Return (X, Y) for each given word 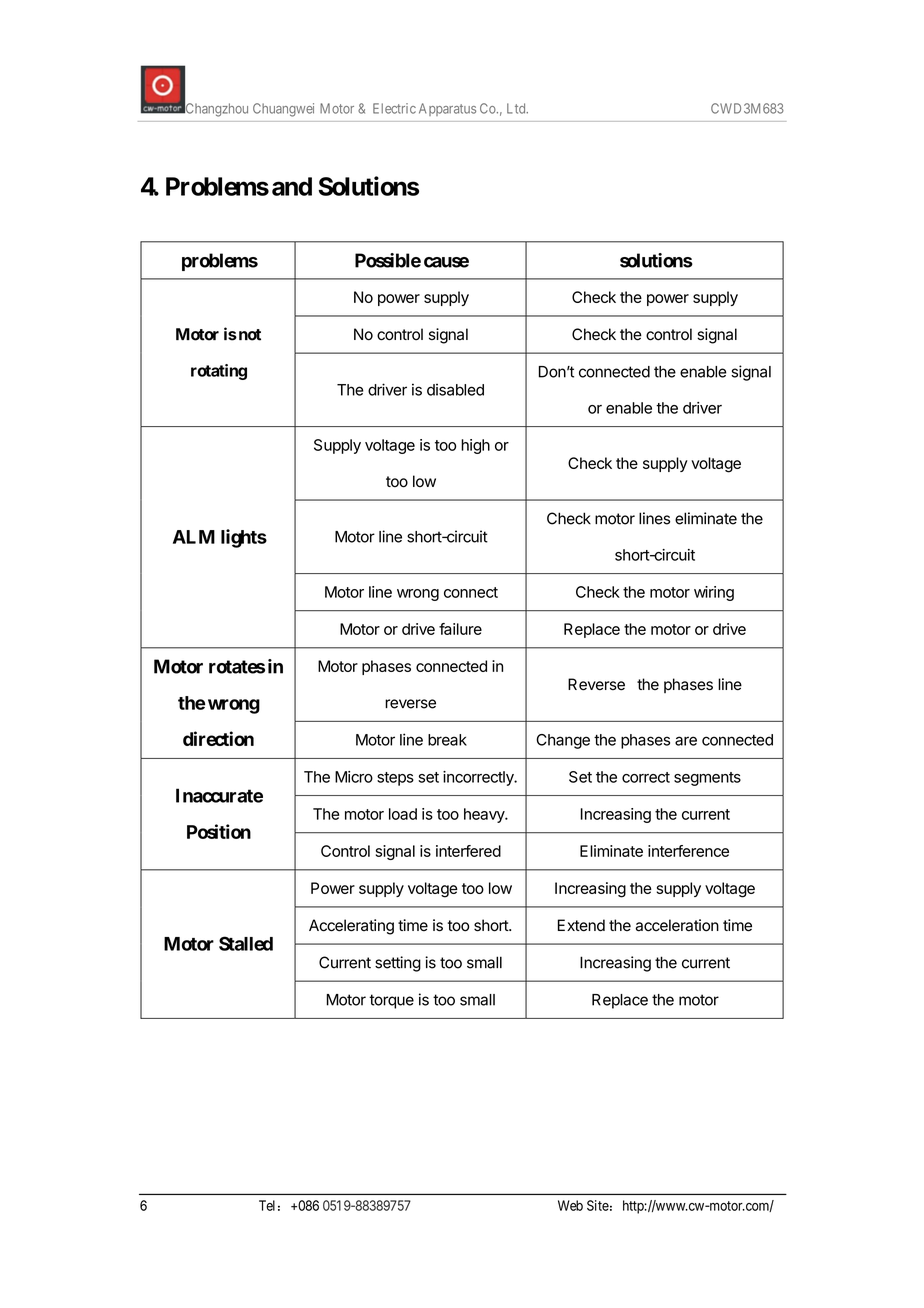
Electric (394, 108)
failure (460, 629)
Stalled (246, 943)
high (475, 446)
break (447, 740)
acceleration (677, 925)
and (292, 186)
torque (391, 1001)
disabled (455, 390)
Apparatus (447, 109)
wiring (714, 593)
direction (218, 738)
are (686, 741)
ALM (194, 537)
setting (398, 964)
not (248, 335)
